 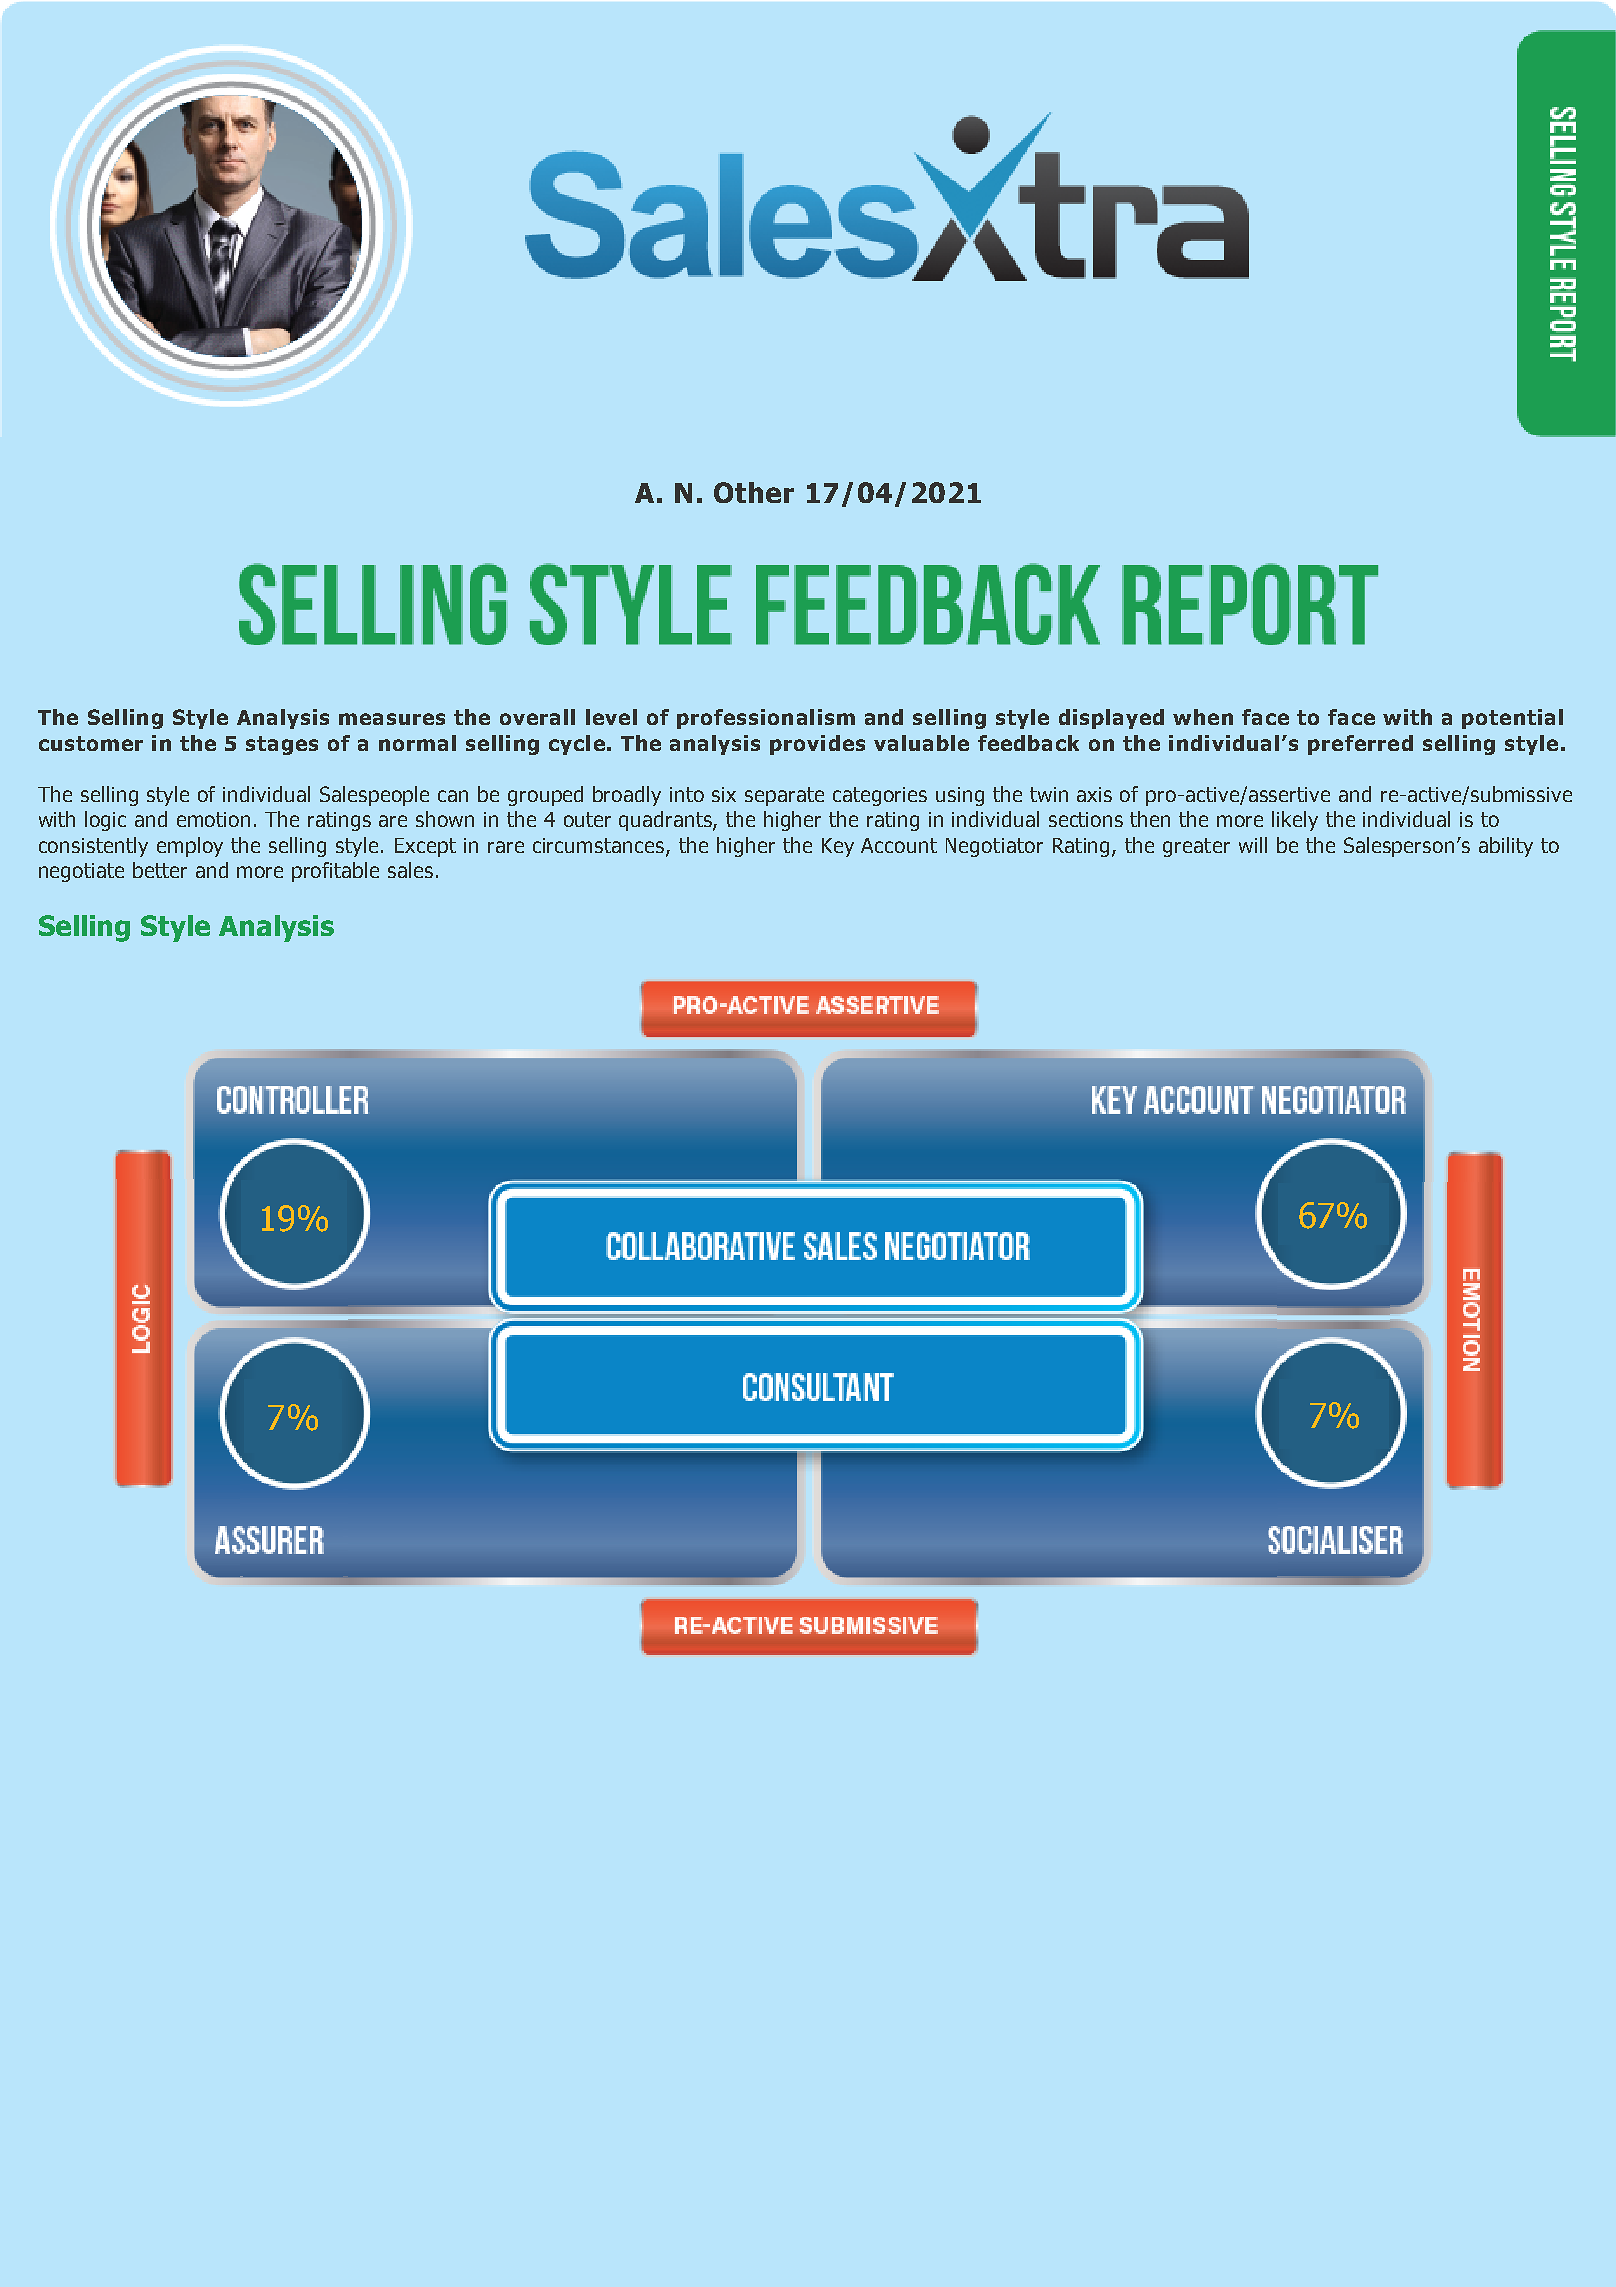 I want to click on Other, so click(x=754, y=492).
